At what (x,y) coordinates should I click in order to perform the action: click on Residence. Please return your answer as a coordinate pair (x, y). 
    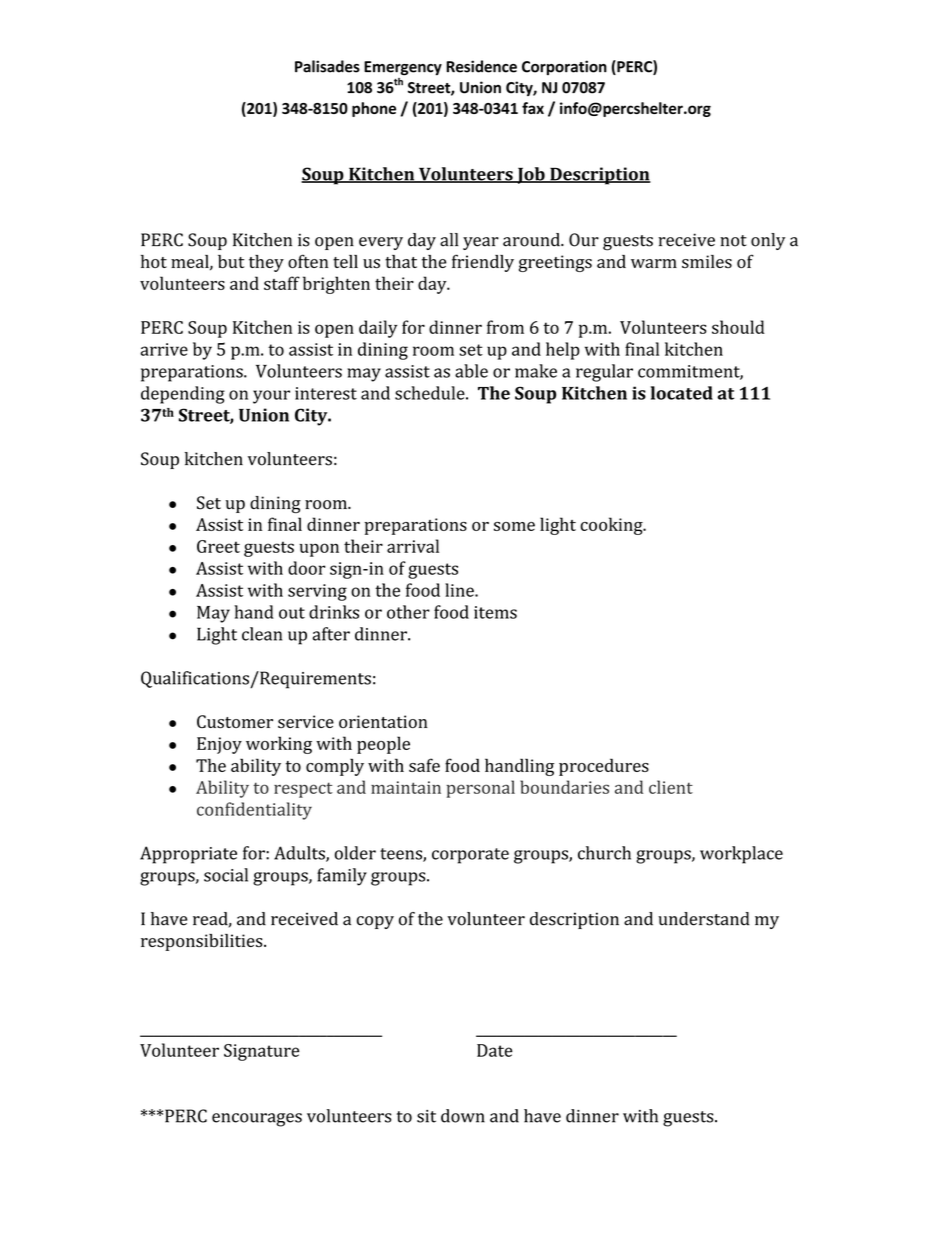
    Looking at the image, I should click on (481, 66).
